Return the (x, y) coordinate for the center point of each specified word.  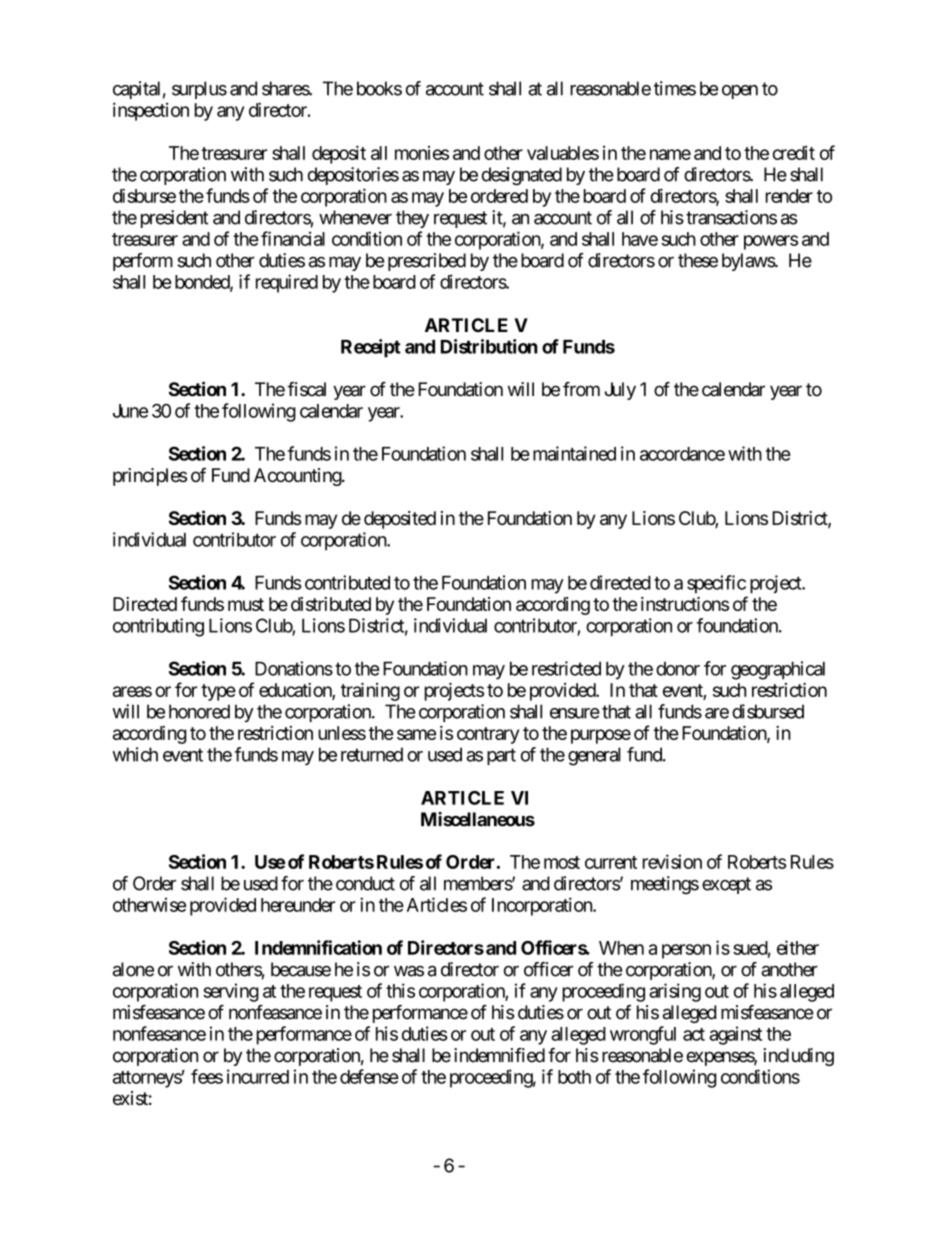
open (740, 92)
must (246, 604)
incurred (258, 1076)
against (735, 1035)
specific (716, 584)
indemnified (499, 1055)
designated (522, 176)
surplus (199, 90)
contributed (347, 582)
